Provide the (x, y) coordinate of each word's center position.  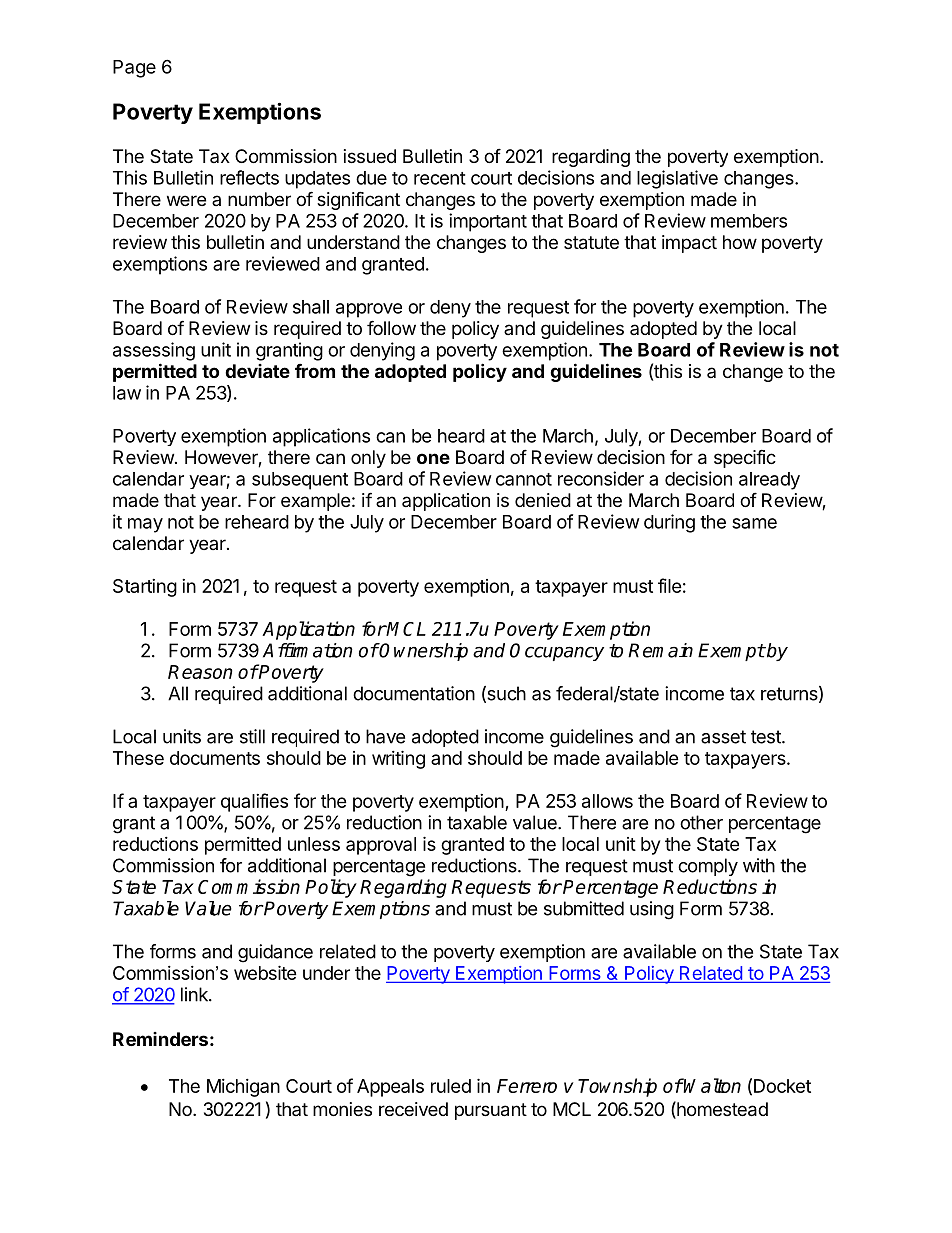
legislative (677, 179)
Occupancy (557, 652)
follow (391, 327)
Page (134, 69)
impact (689, 244)
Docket (782, 1086)
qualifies (254, 802)
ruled (451, 1086)
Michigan (243, 1088)
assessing (154, 351)
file (670, 585)
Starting (145, 588)
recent (440, 178)
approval (381, 846)
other (701, 822)
